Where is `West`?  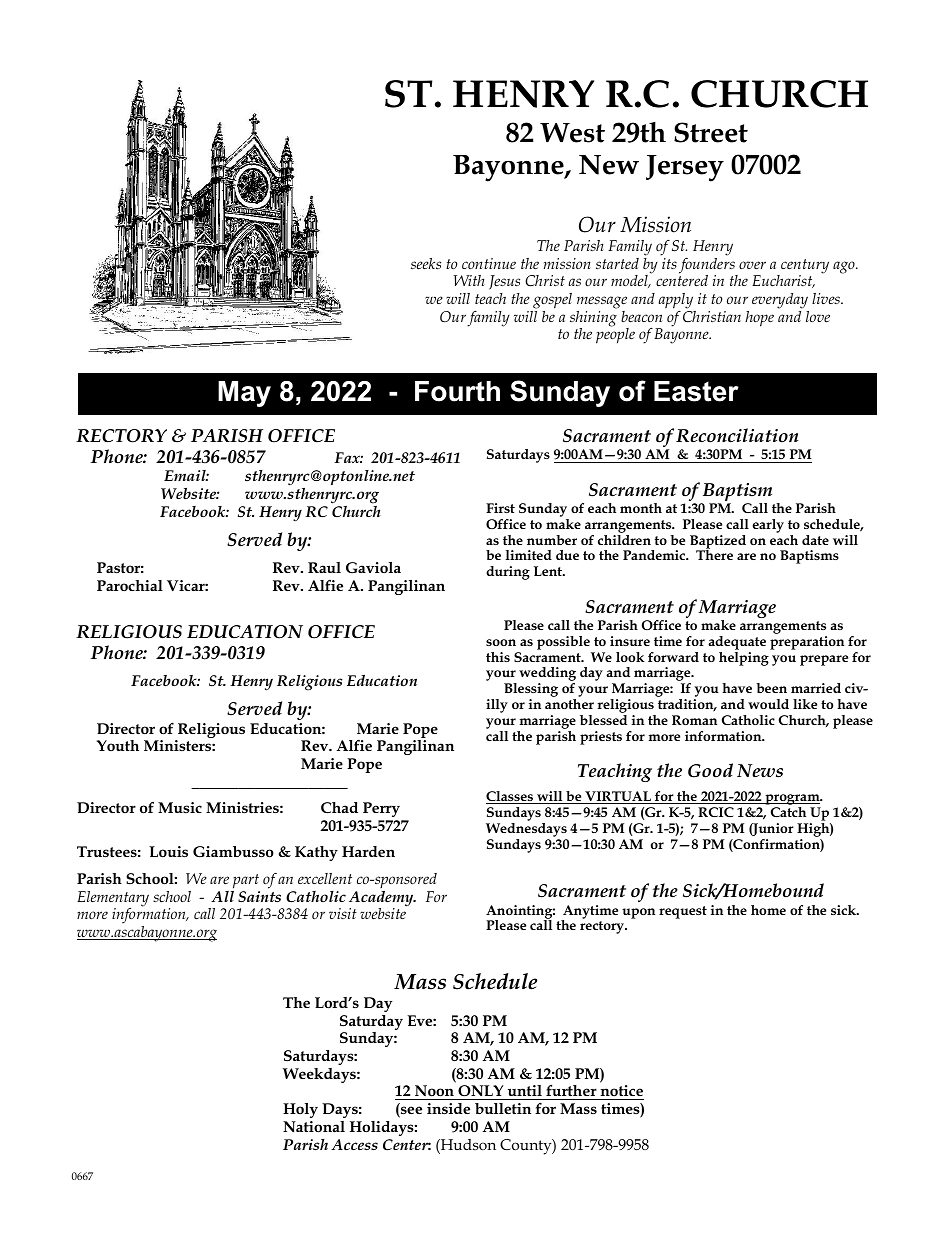
West is located at coordinates (572, 133).
